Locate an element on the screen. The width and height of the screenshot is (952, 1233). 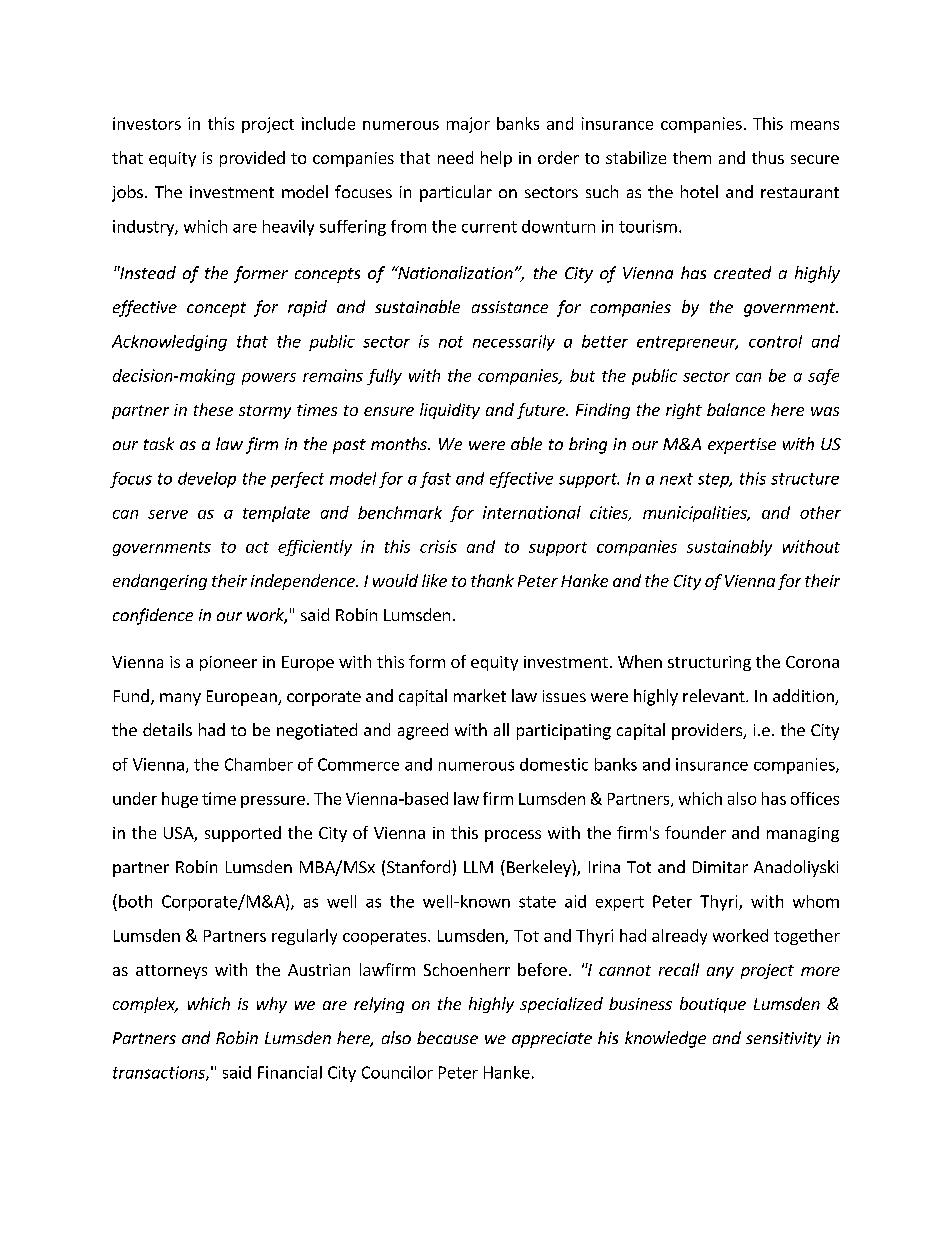
thank is located at coordinates (492, 580).
